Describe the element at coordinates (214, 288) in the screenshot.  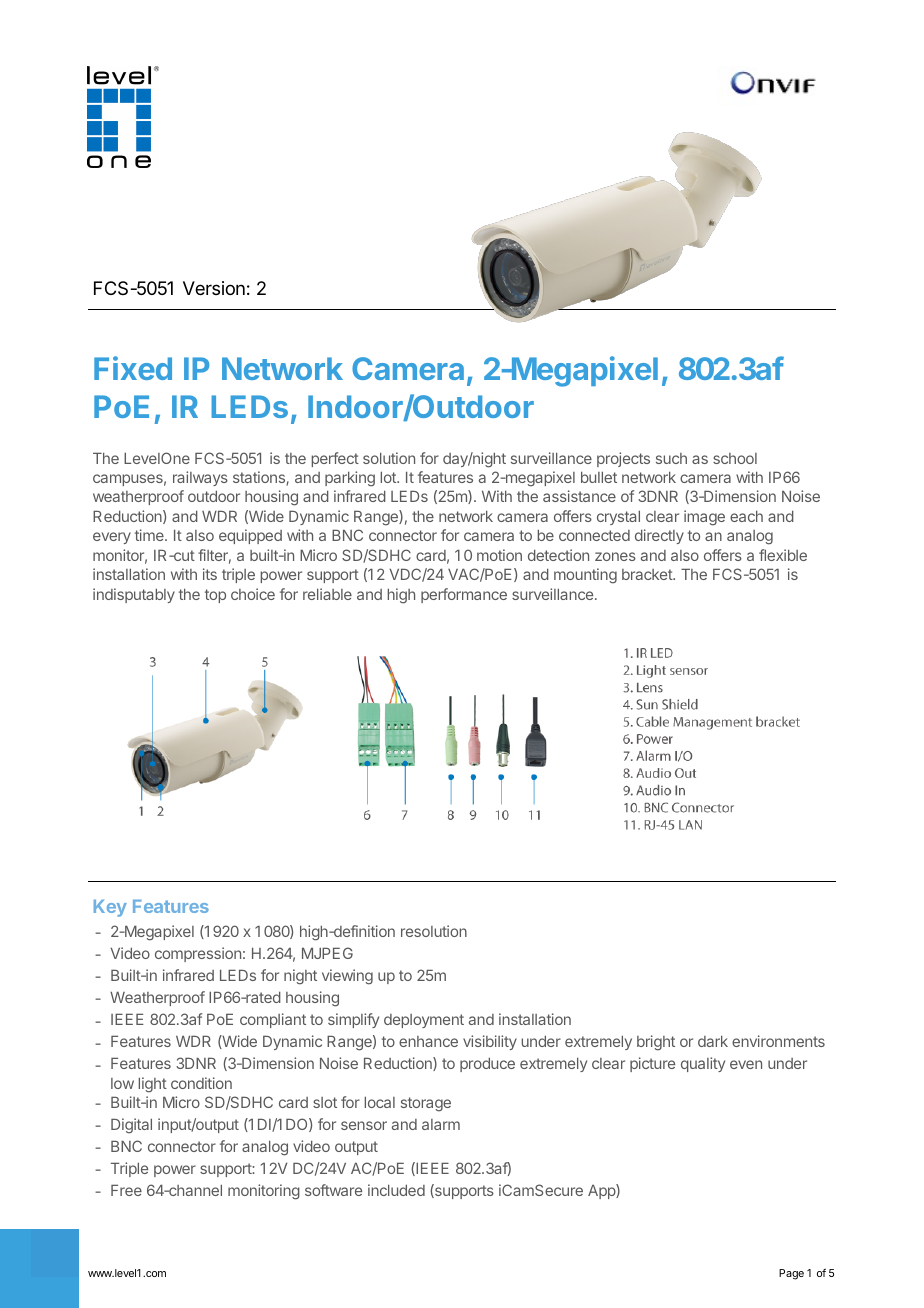
I see `Version` at that location.
